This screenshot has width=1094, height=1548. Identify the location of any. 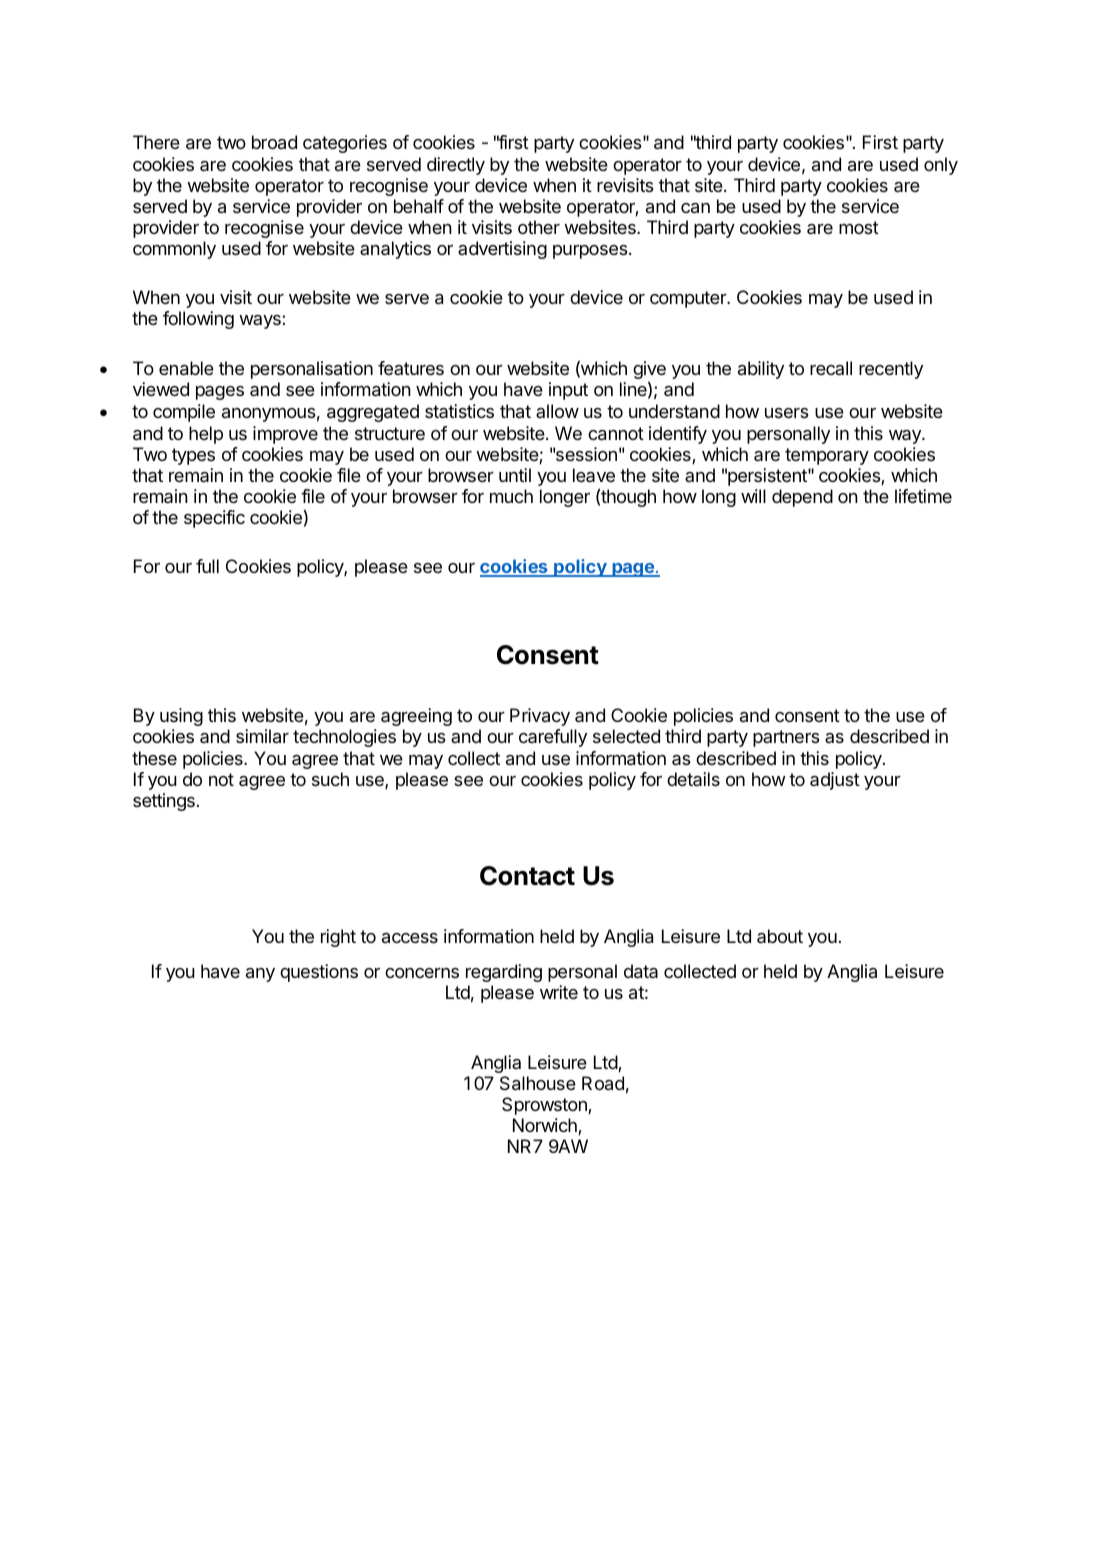
(260, 975).
